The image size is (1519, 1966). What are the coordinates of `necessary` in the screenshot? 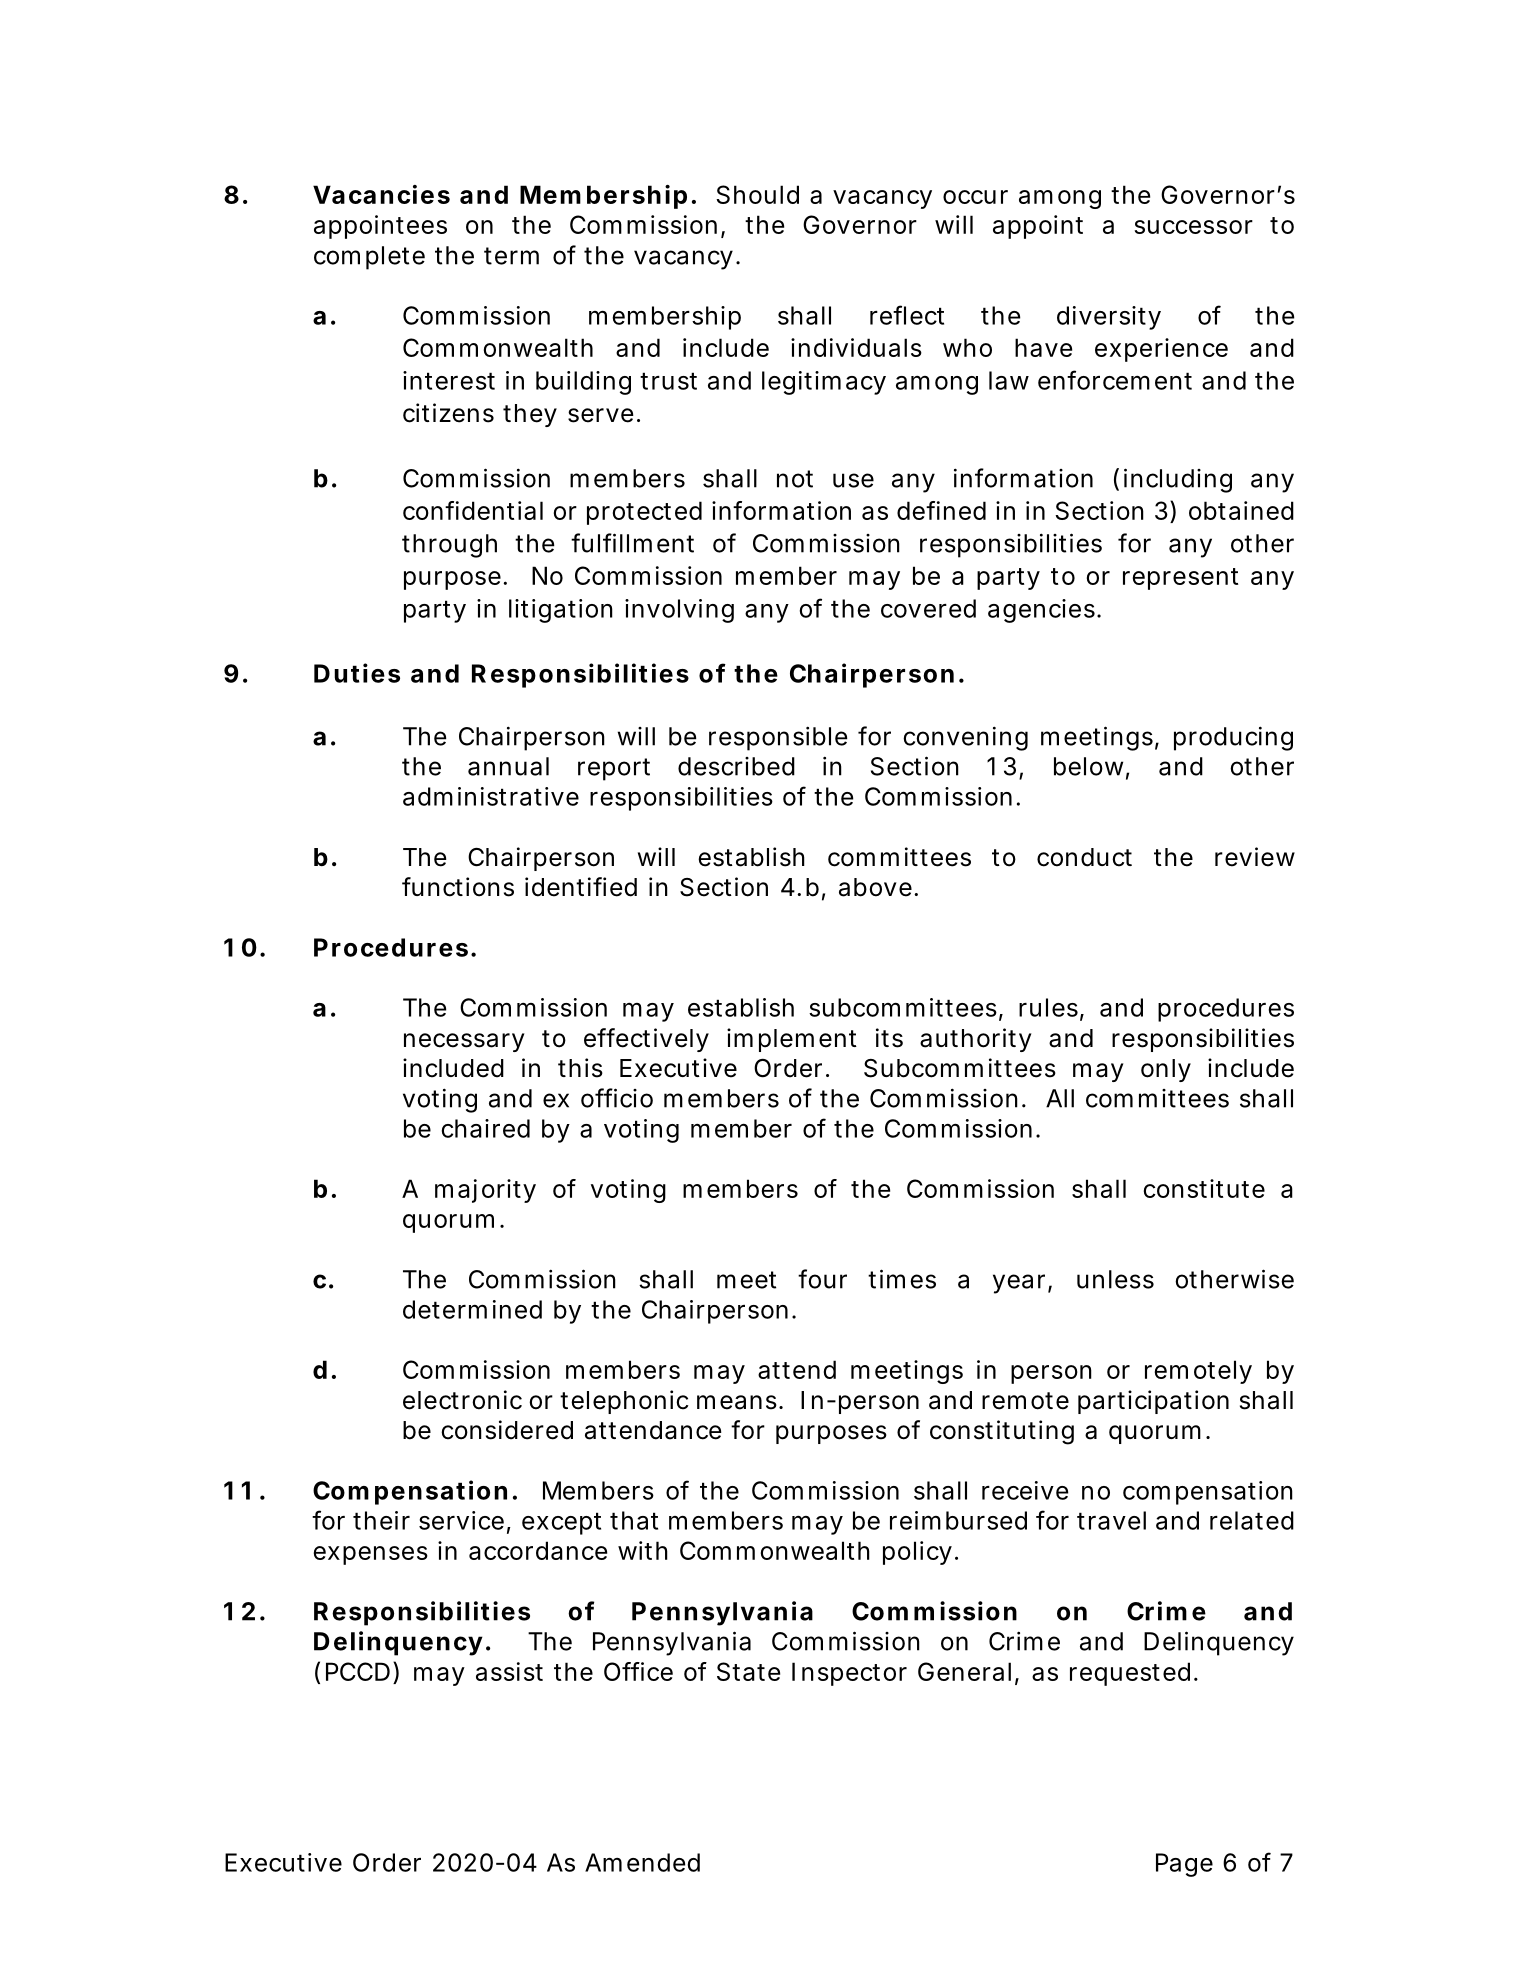 It's located at (464, 1042).
